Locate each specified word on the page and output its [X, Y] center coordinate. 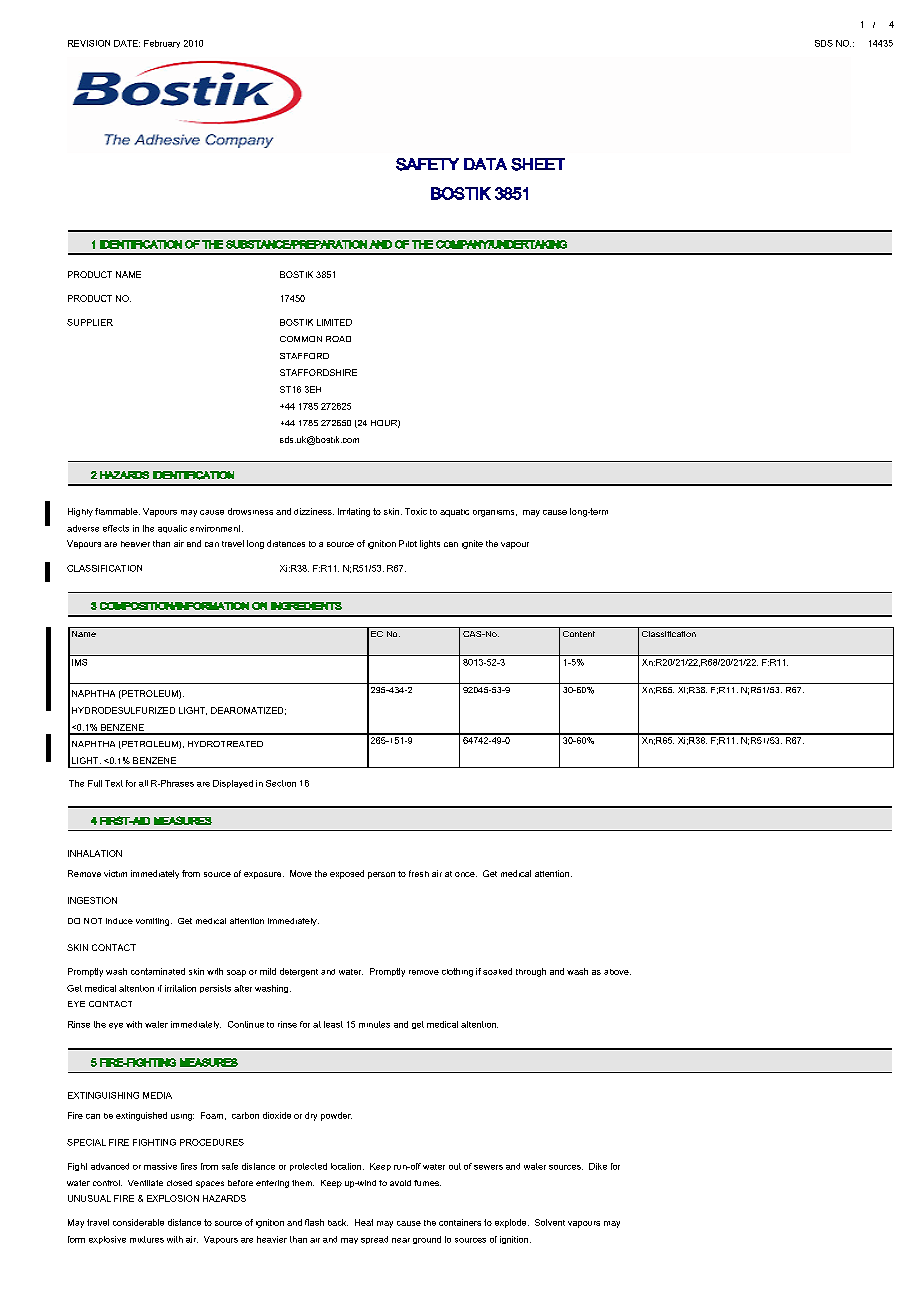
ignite [472, 544]
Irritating [354, 512]
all [143, 783]
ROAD [338, 339]
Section [281, 783]
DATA [485, 164]
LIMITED [334, 322]
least [333, 1024]
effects [116, 528]
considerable [138, 1222]
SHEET [538, 164]
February [162, 44]
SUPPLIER [90, 322]
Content [579, 634]
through [531, 972]
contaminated [158, 971]
